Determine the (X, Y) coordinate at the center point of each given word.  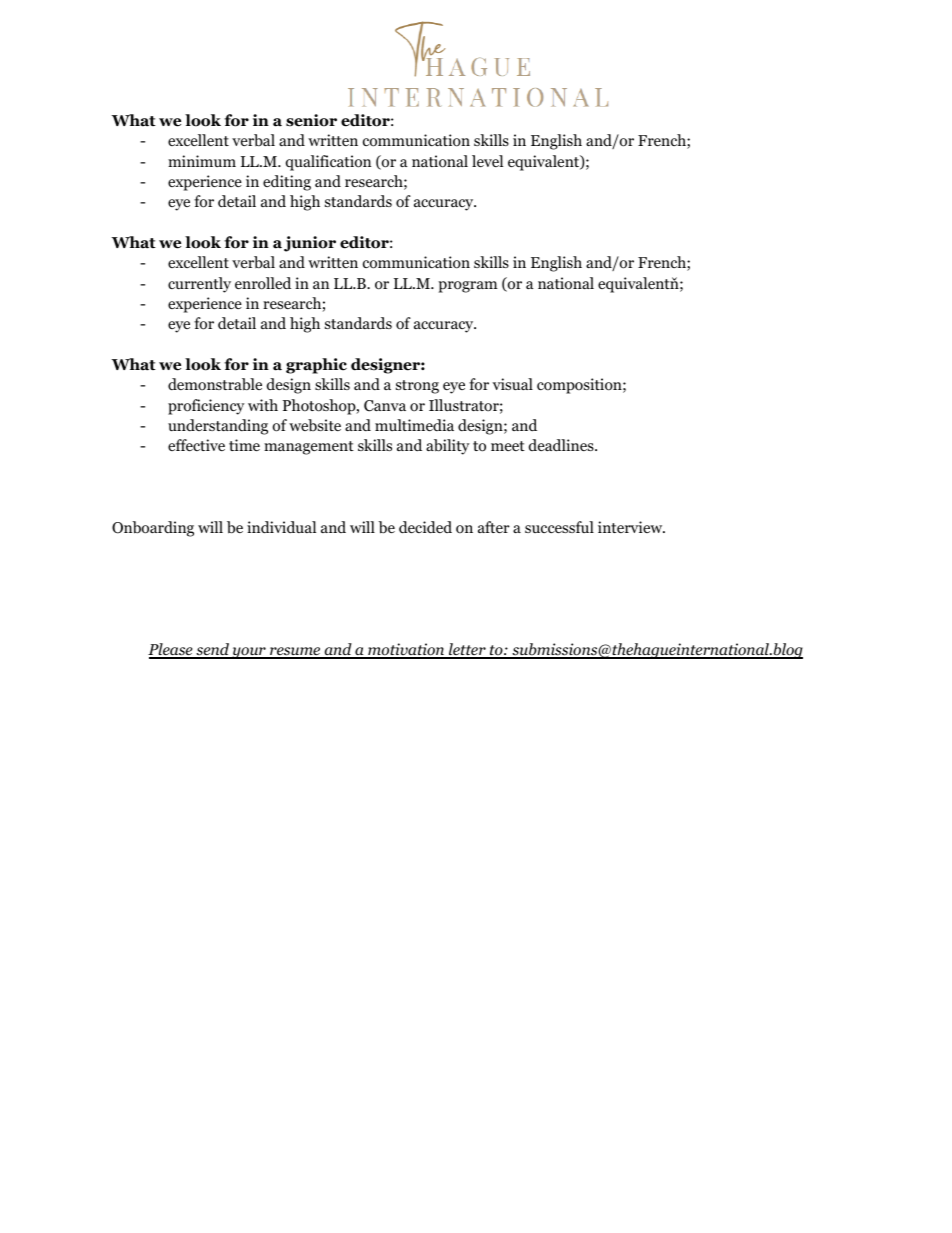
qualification (328, 163)
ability (448, 447)
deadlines (562, 445)
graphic (316, 366)
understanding (218, 427)
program (468, 287)
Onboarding (153, 529)
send (212, 650)
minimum (202, 161)
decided (425, 527)
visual (512, 384)
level (487, 161)
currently (199, 285)
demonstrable (215, 384)
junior (310, 244)
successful (559, 527)
